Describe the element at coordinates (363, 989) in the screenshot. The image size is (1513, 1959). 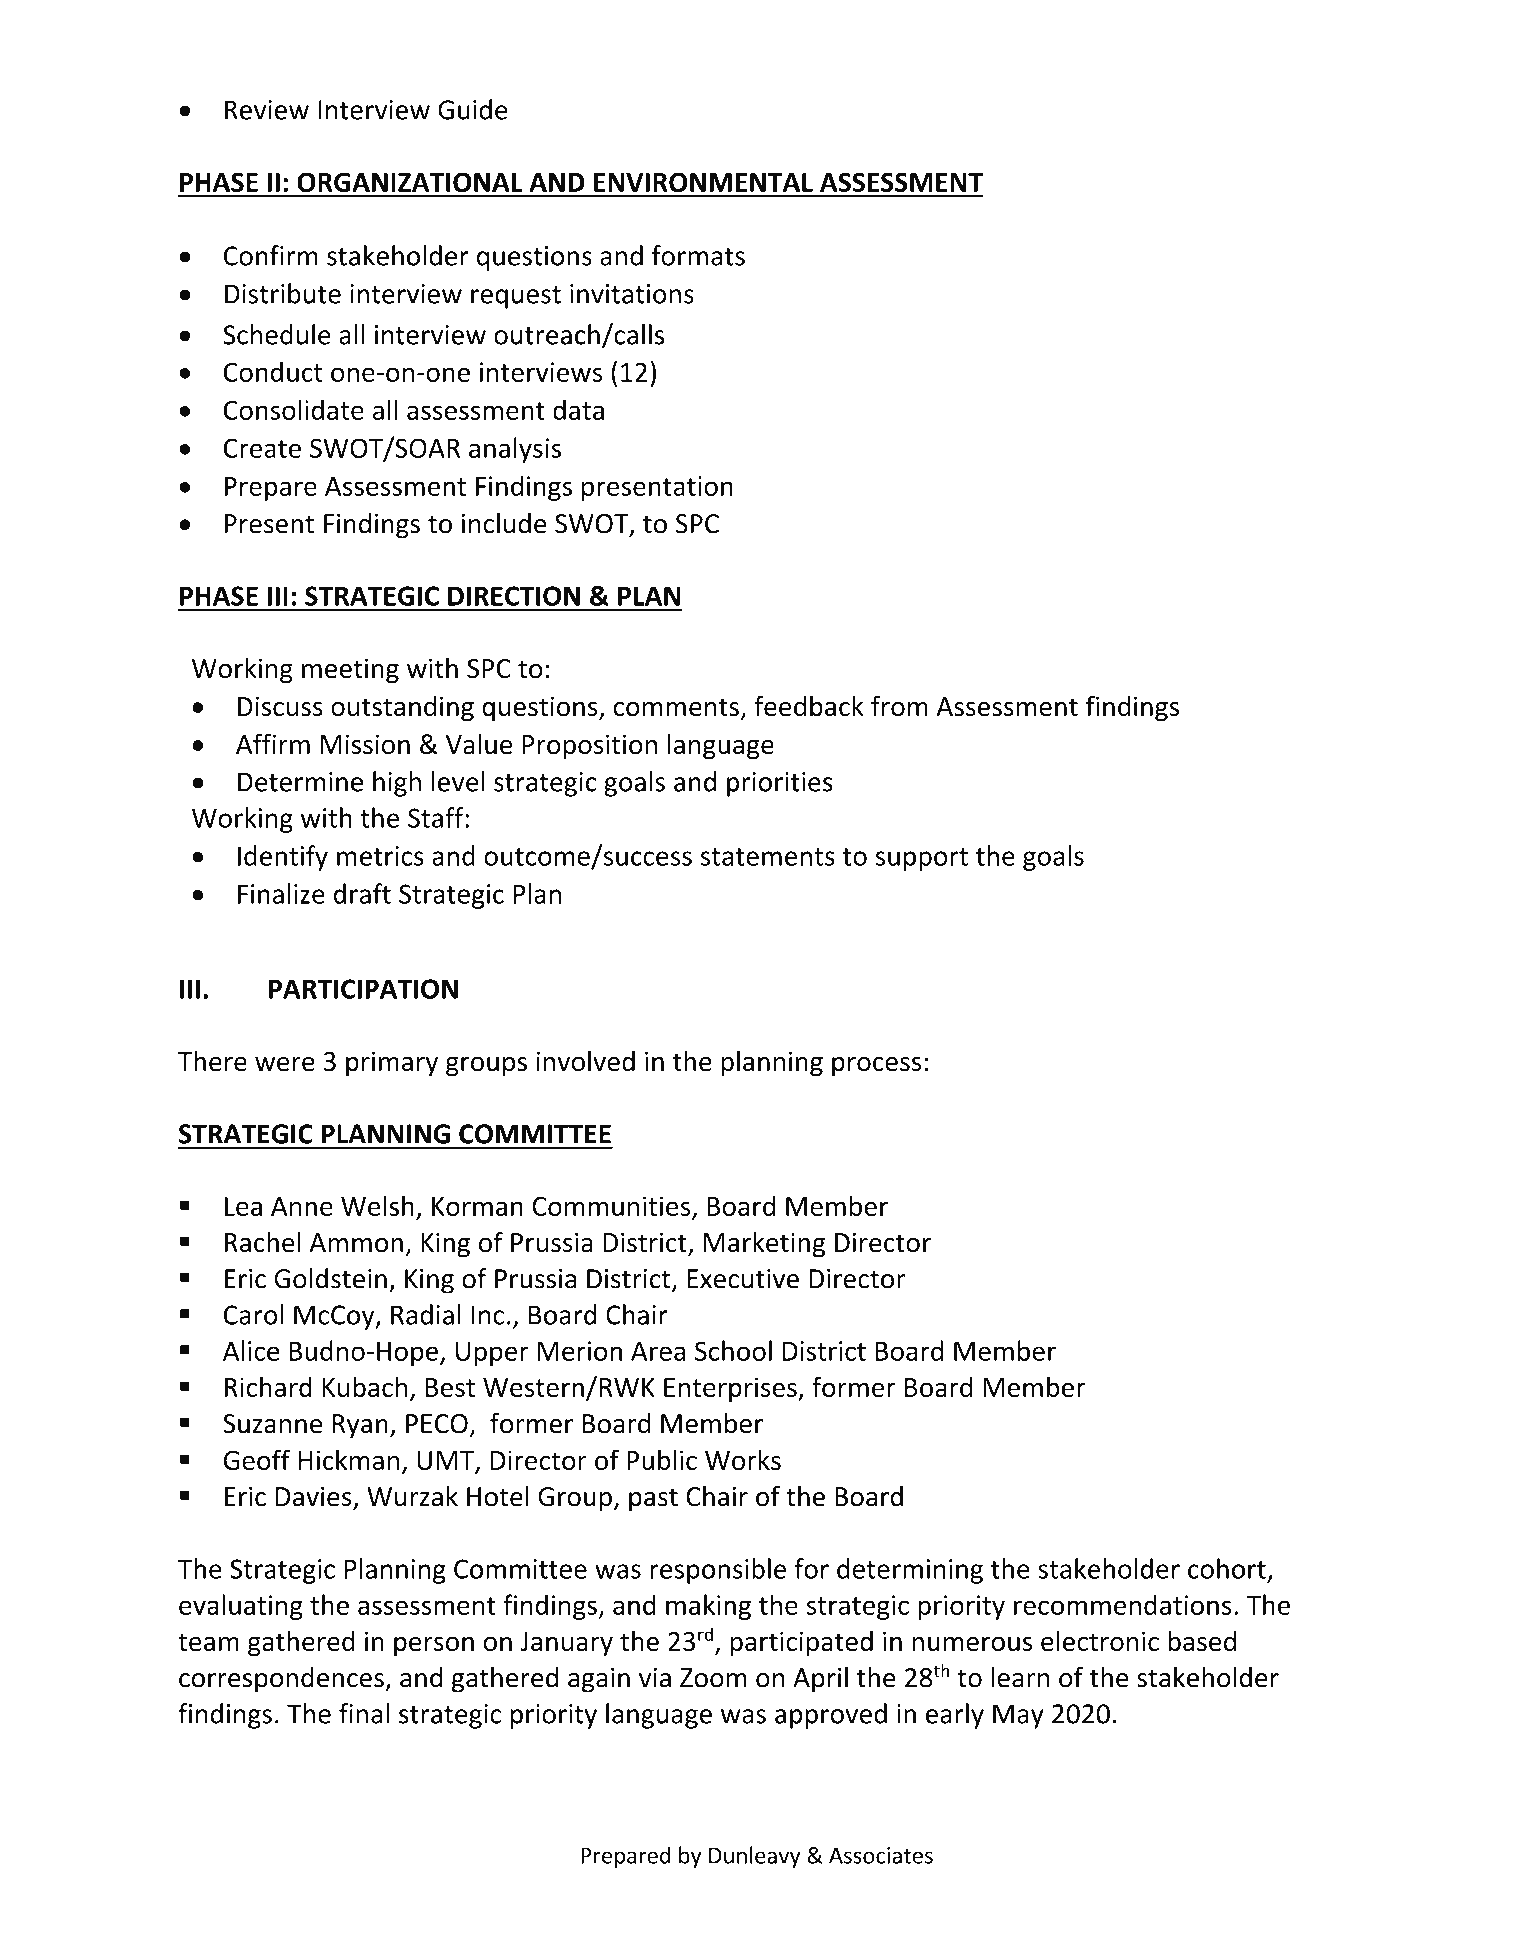
I see `PARTICIPATION` at that location.
